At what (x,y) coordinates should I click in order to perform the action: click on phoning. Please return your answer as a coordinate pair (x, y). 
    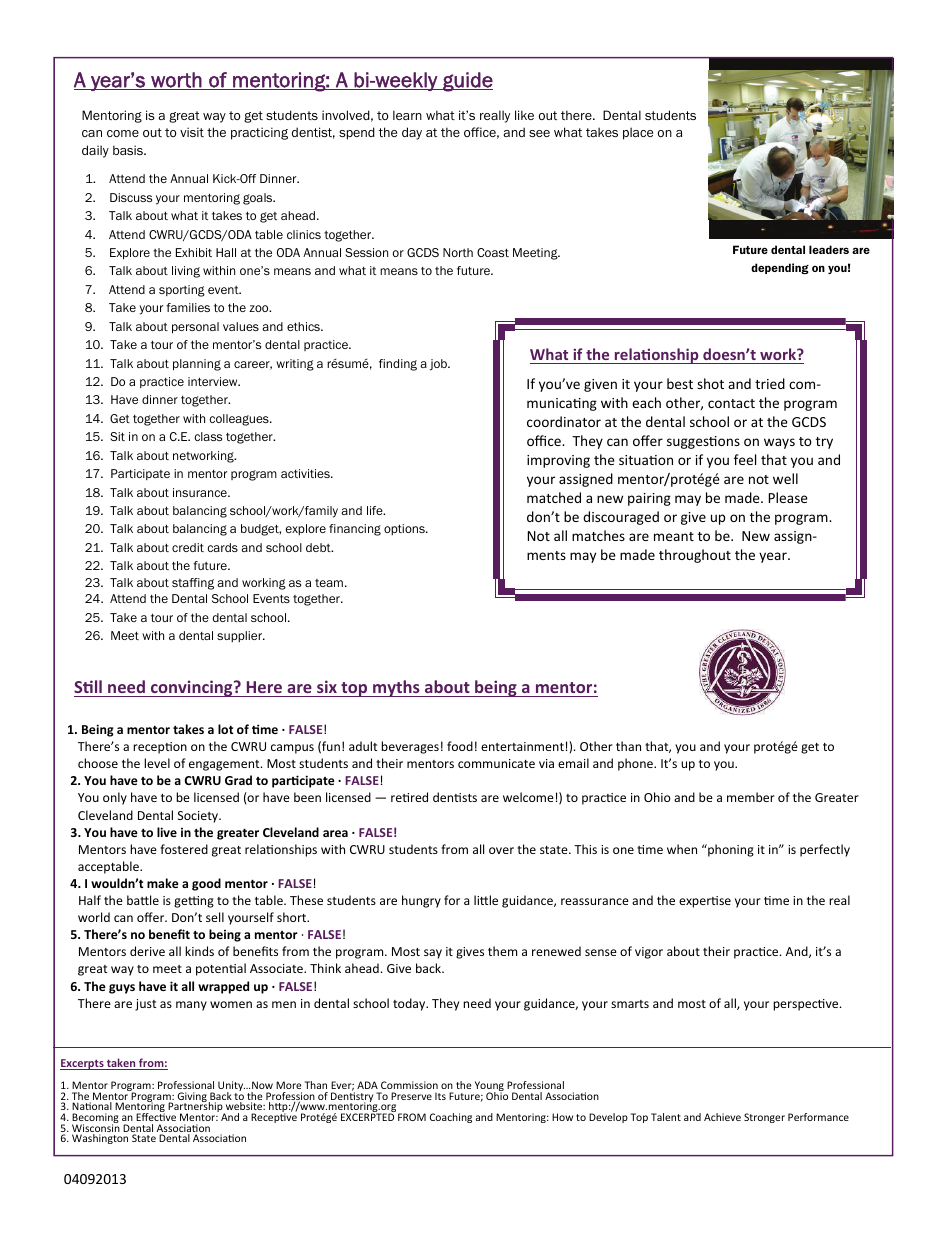
    Looking at the image, I should click on (730, 850).
